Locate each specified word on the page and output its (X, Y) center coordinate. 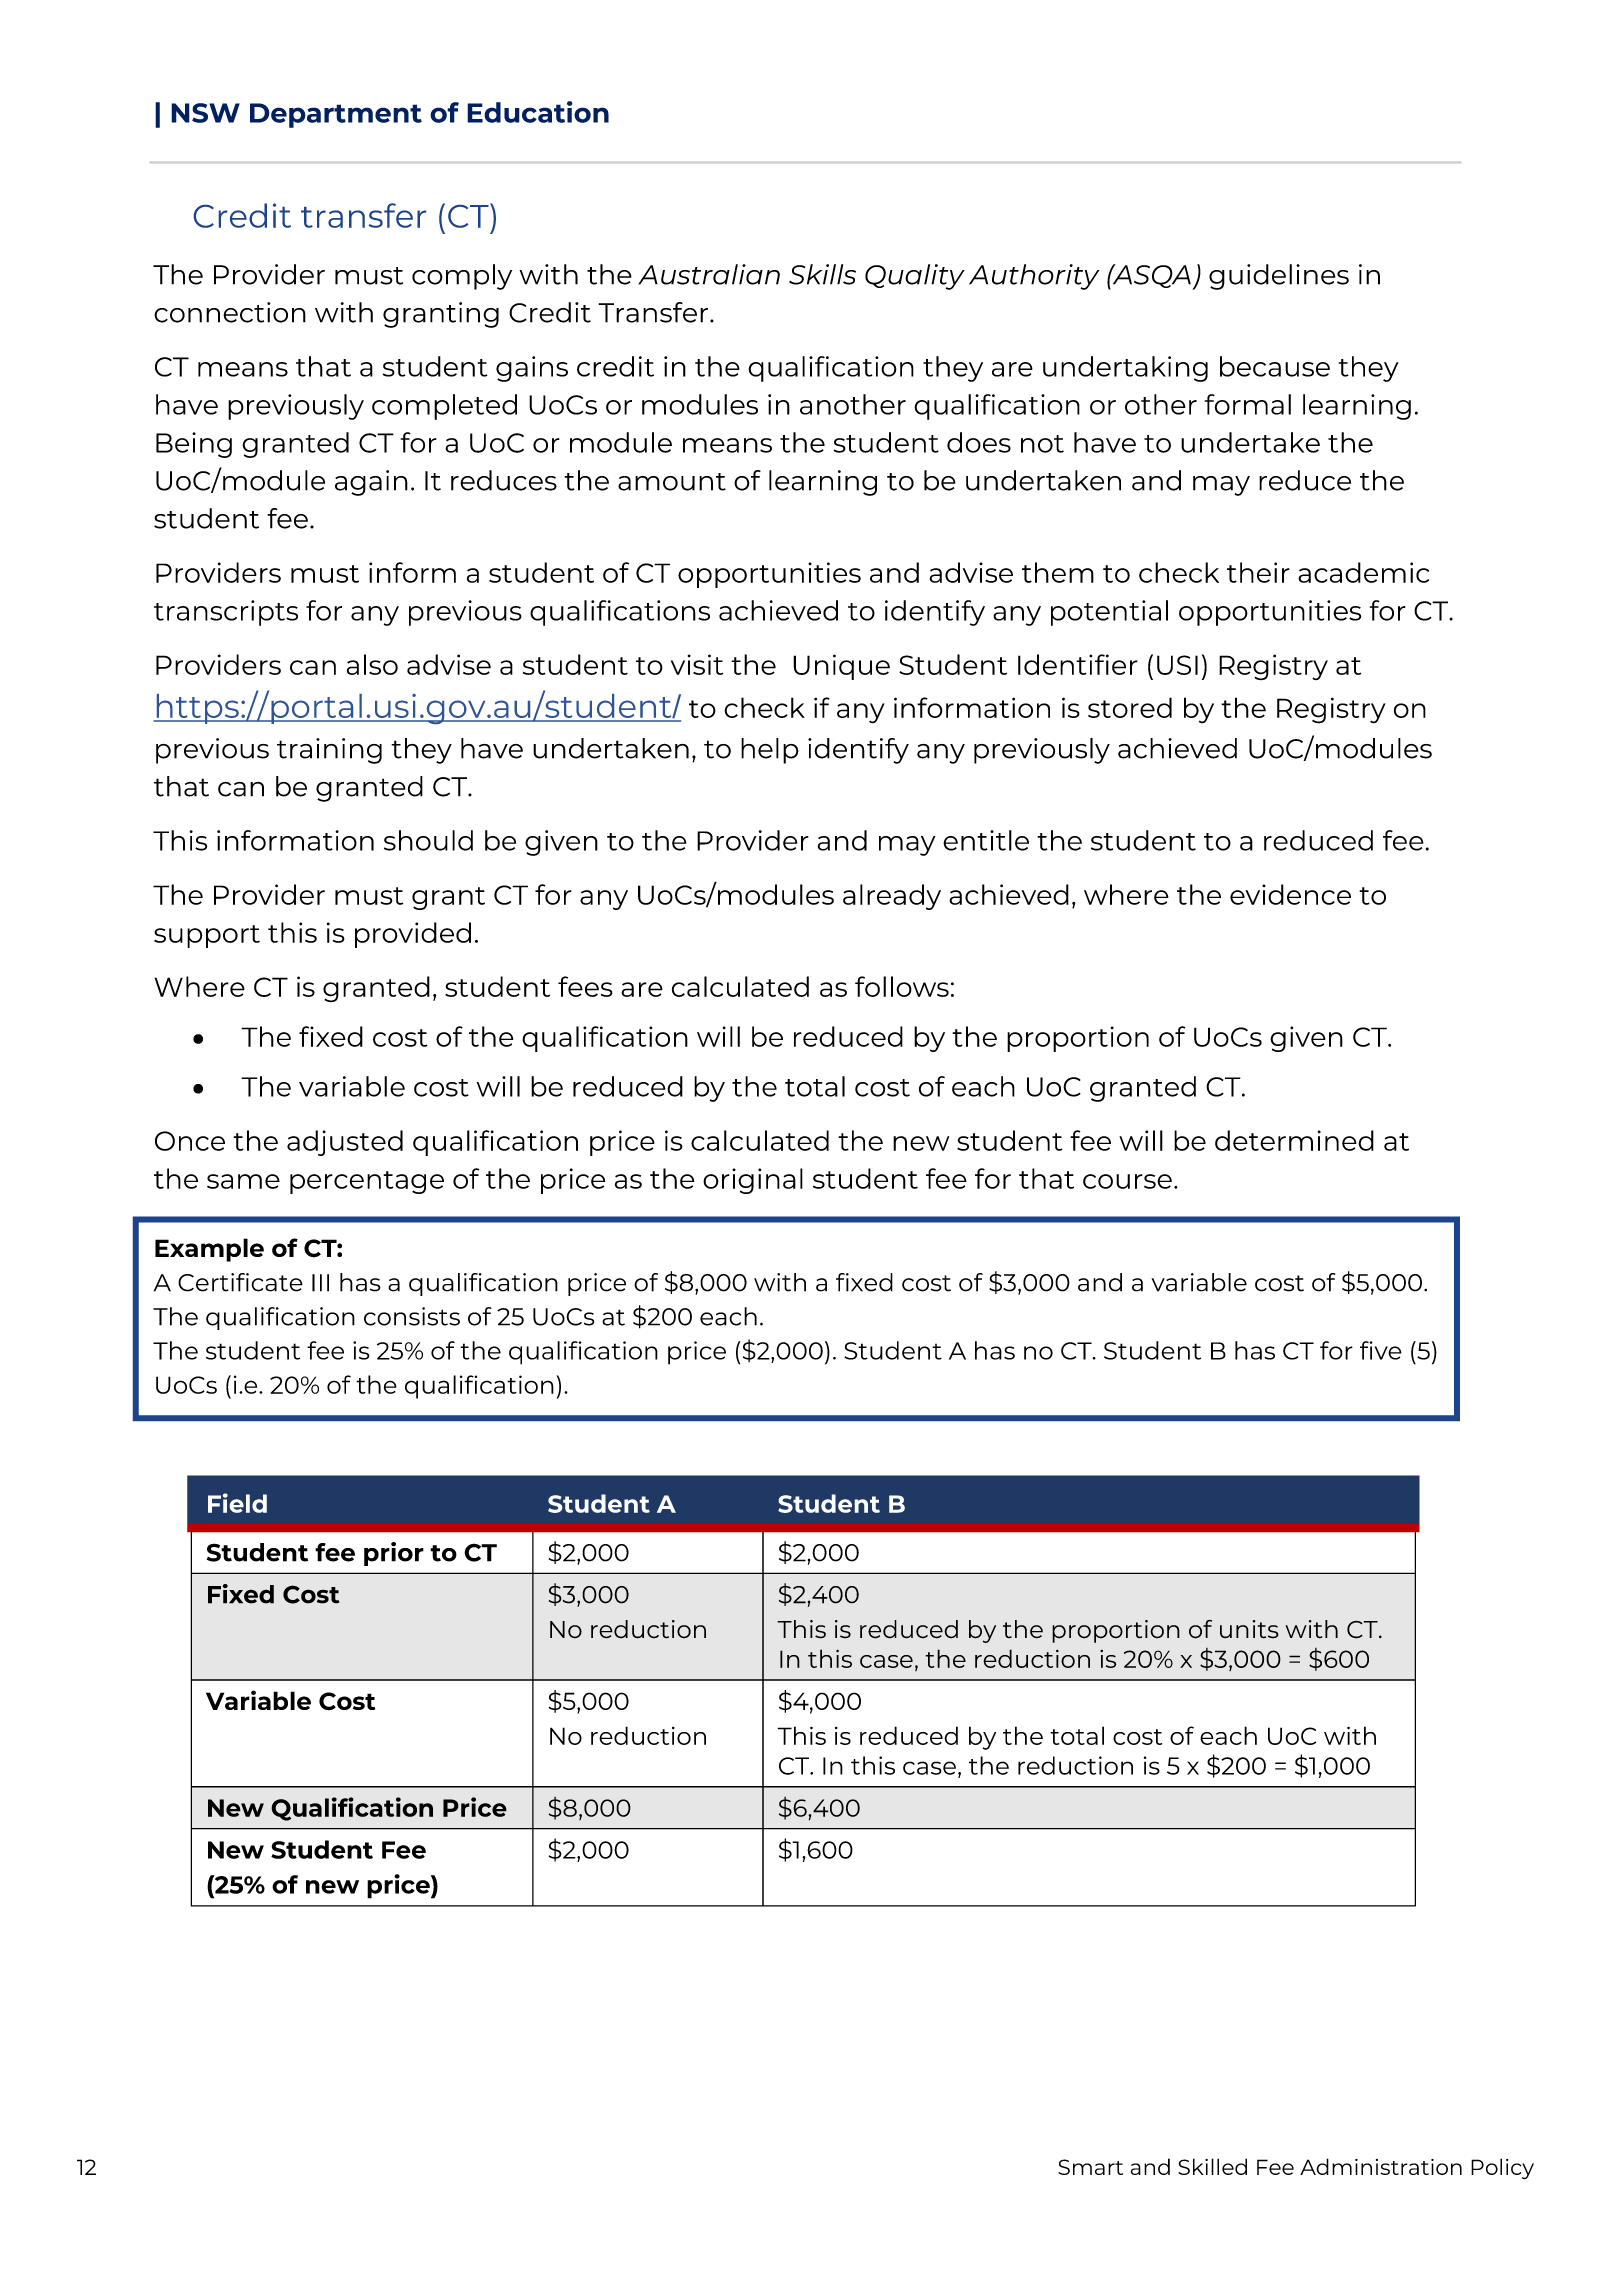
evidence (1290, 894)
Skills (822, 274)
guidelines (1279, 277)
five (1381, 1350)
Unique (841, 667)
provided (413, 935)
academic (1363, 572)
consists (412, 1316)
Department (336, 115)
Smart (1090, 2167)
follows (902, 986)
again (371, 483)
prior (394, 1554)
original (753, 1181)
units (1249, 1629)
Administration (1381, 2166)
